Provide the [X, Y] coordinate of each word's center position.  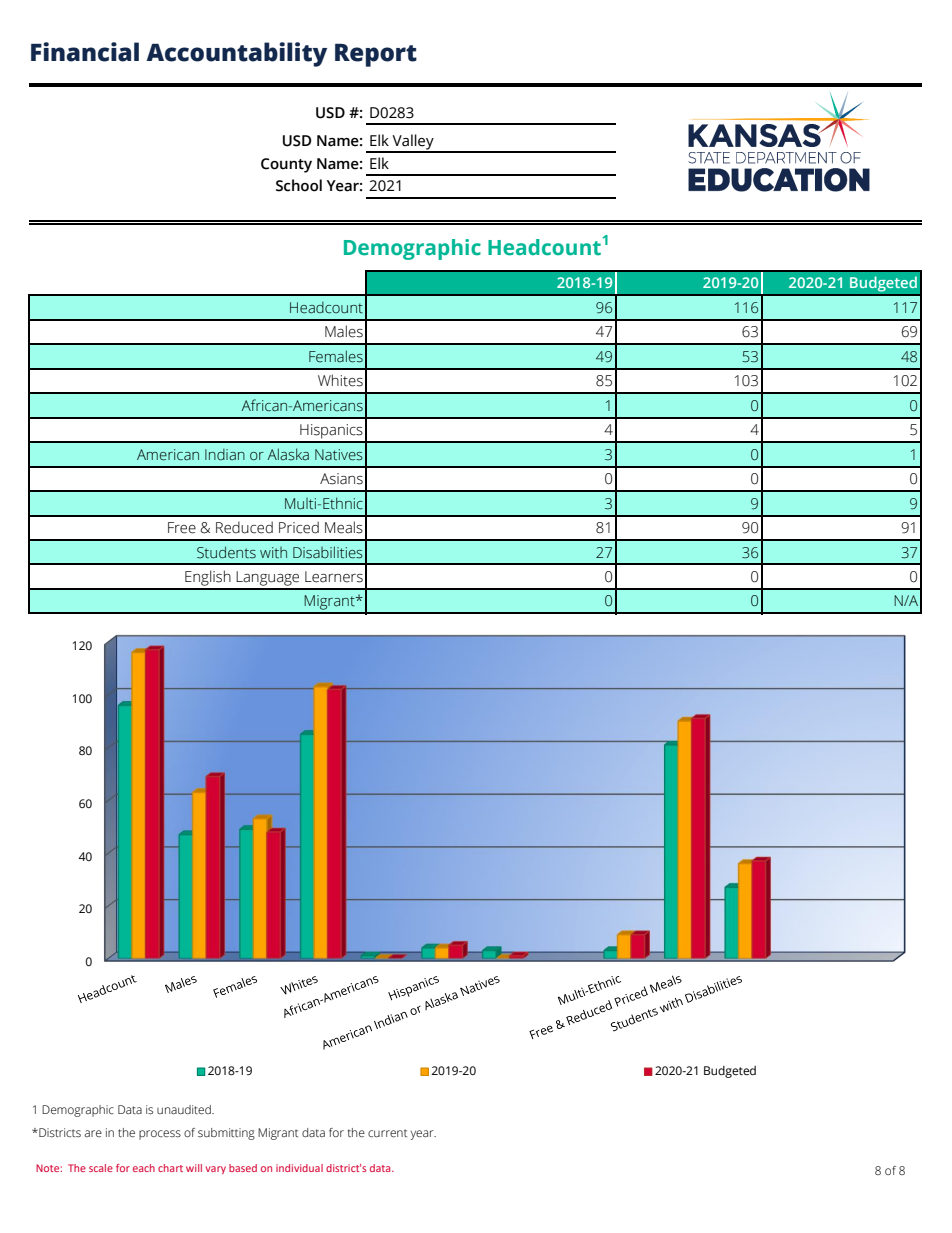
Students [226, 552]
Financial [85, 52]
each [144, 1168]
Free [182, 528]
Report [376, 55]
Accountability [236, 54]
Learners [334, 577]
